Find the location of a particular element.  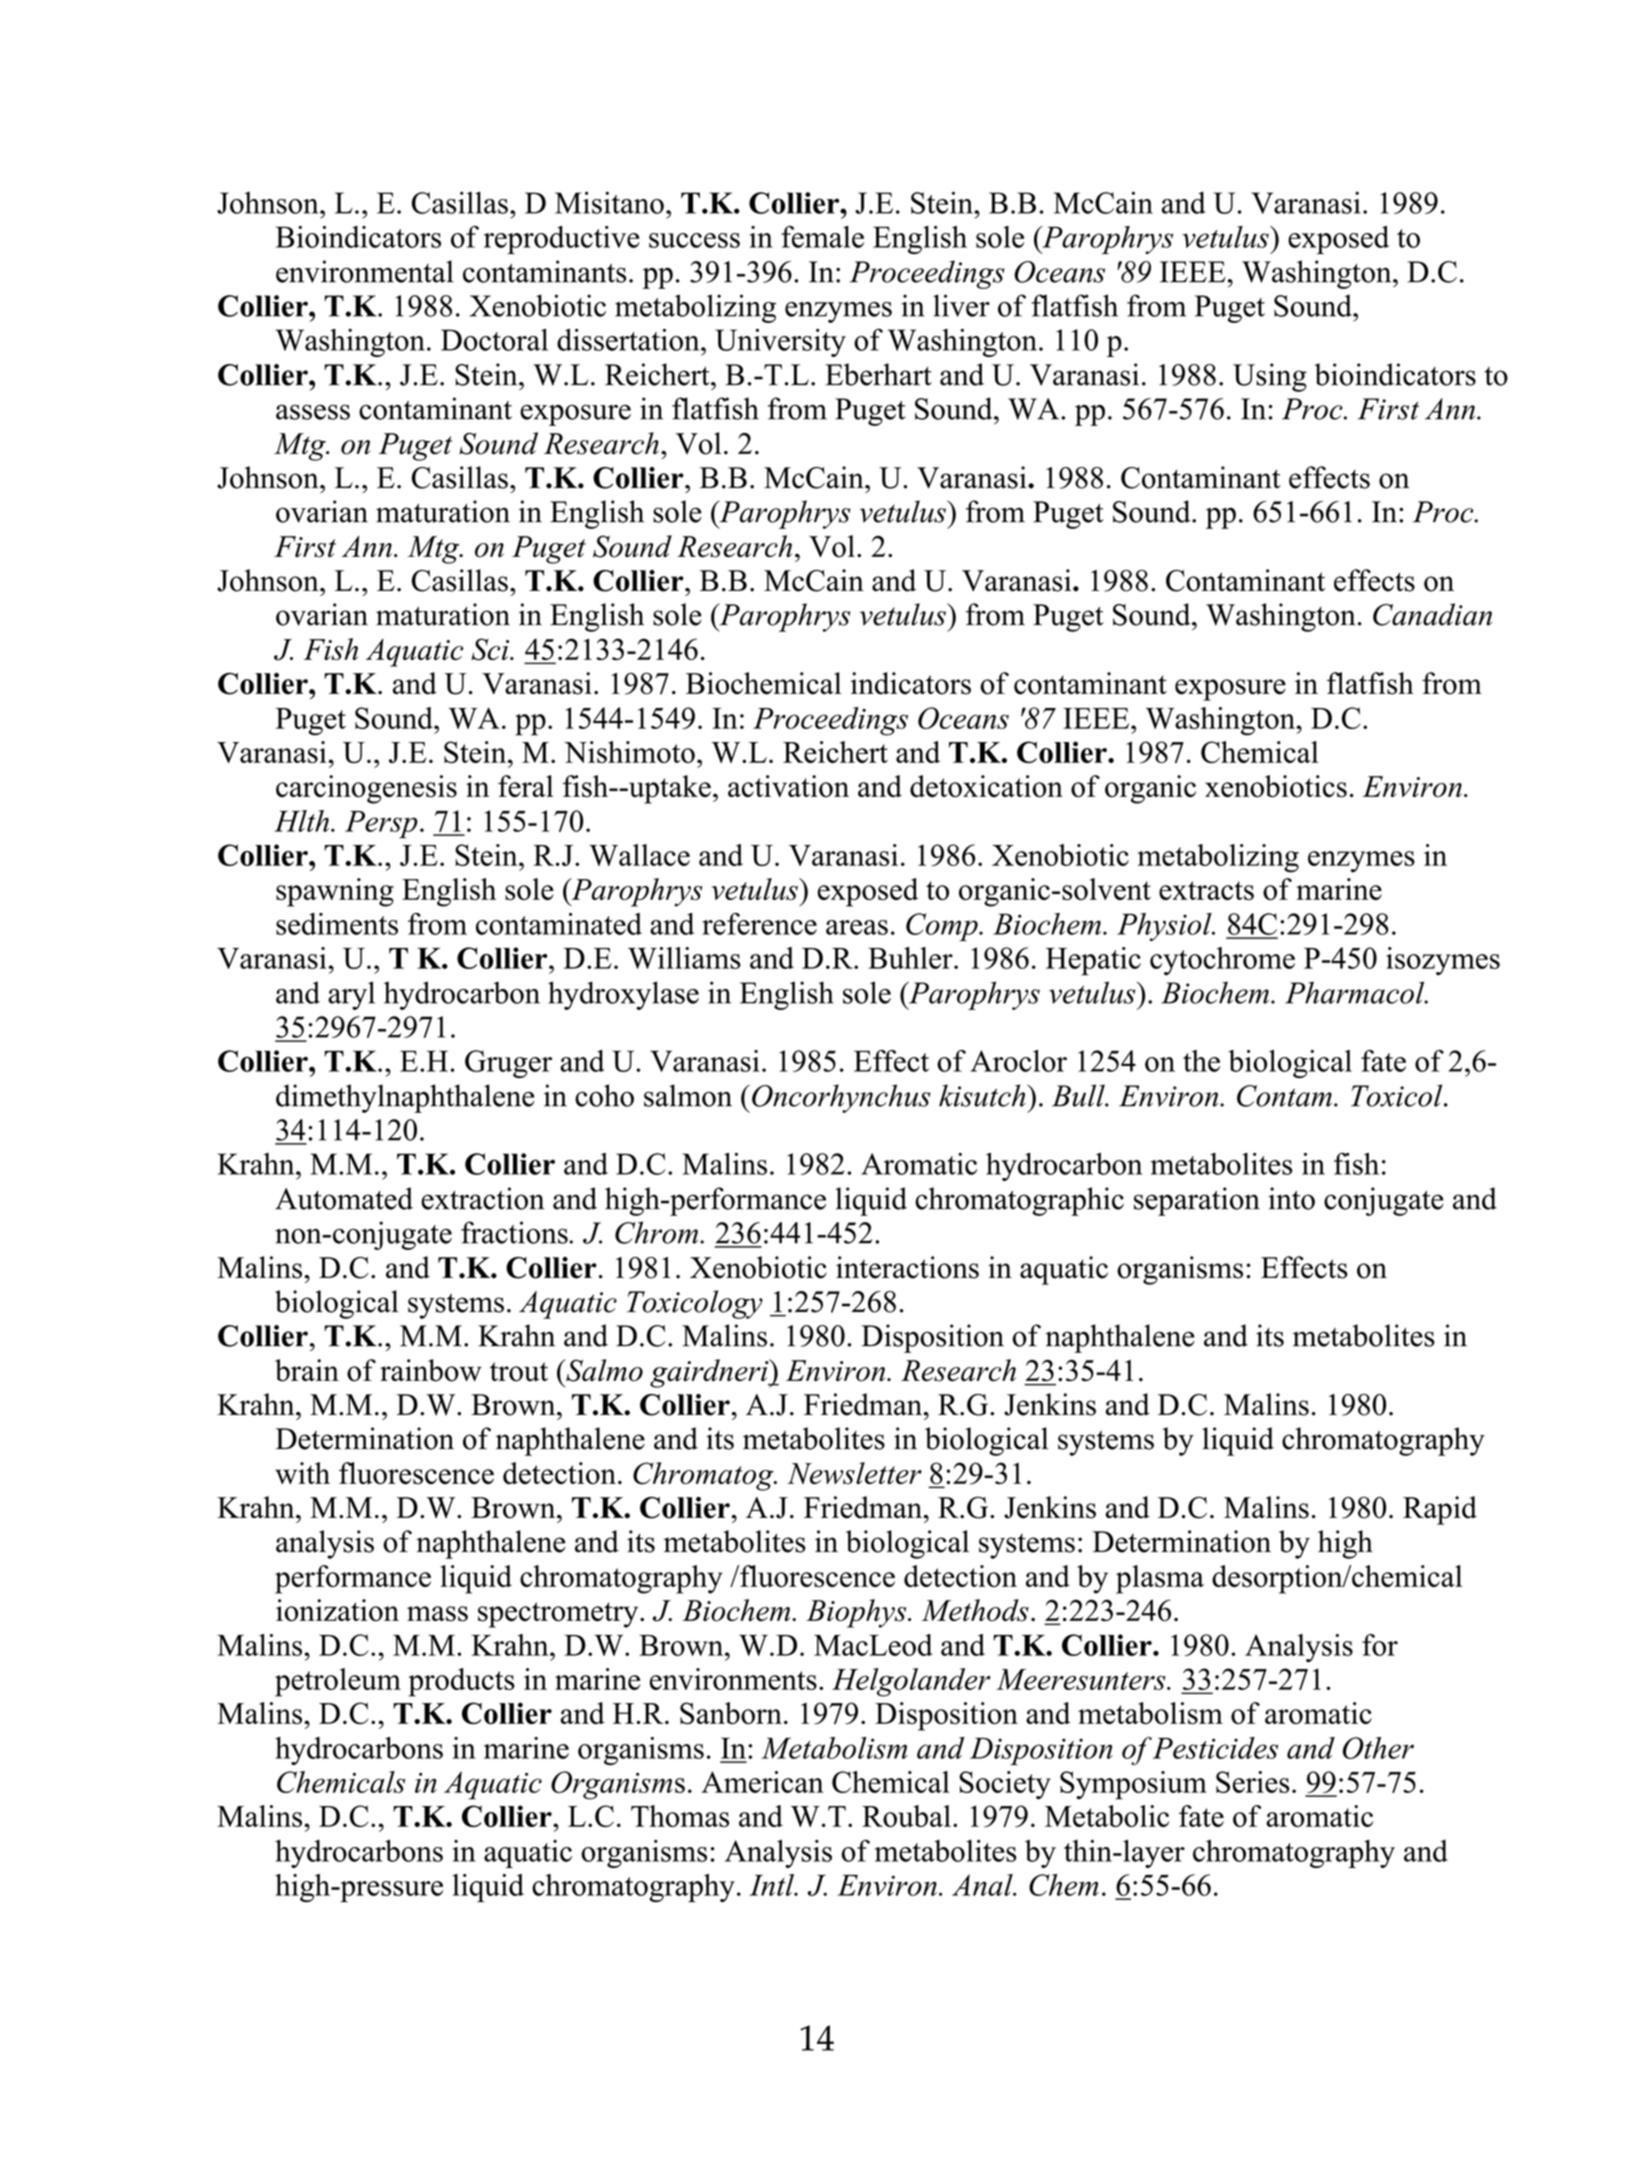

Intl is located at coordinates (772, 1885).
